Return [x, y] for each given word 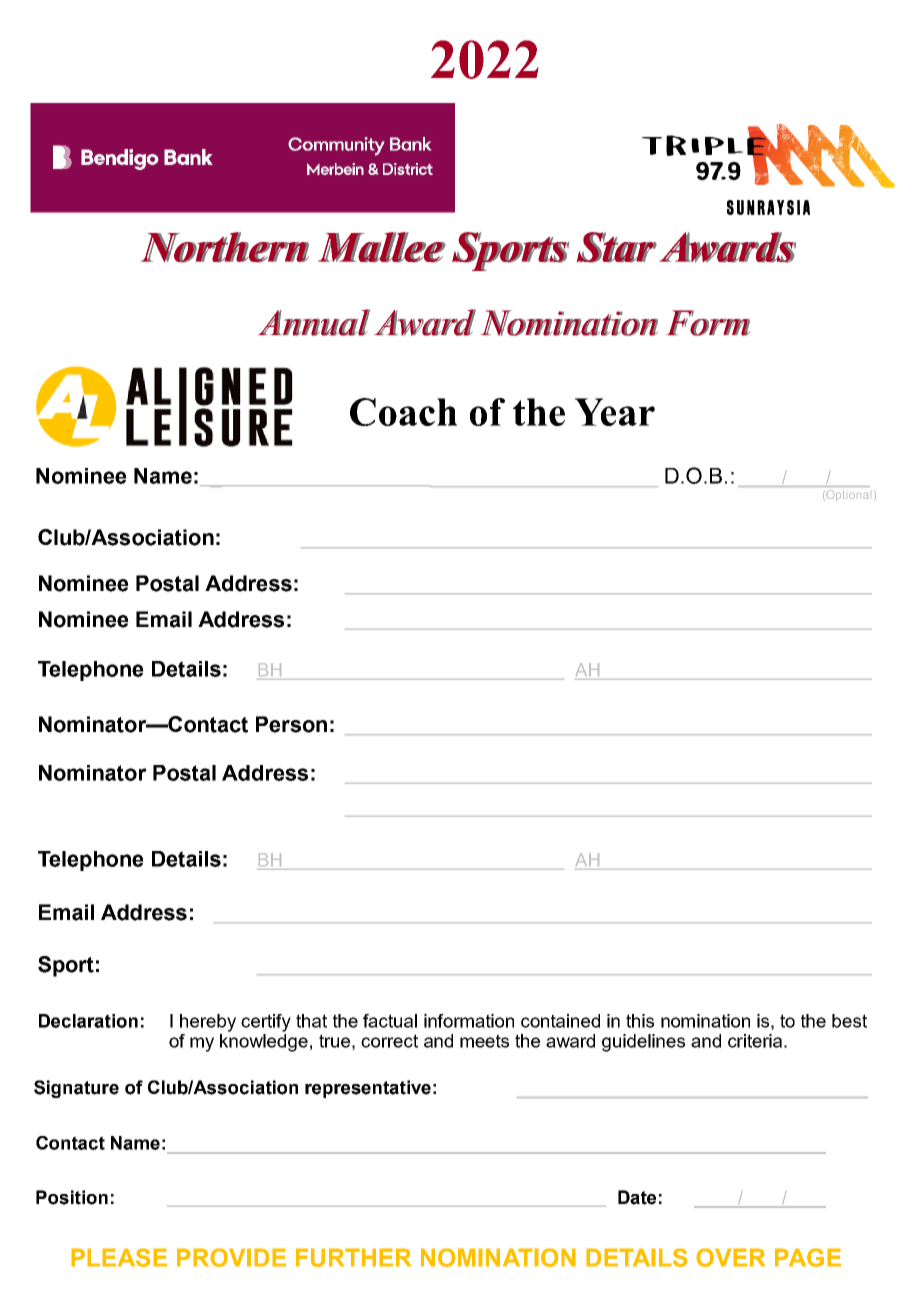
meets [484, 1041]
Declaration [88, 1021]
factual [390, 1021]
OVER [730, 1257]
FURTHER [353, 1257]
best [849, 1021]
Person [291, 724]
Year [615, 412]
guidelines [643, 1043]
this [640, 1021]
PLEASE [119, 1257]
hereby [208, 1023]
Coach [403, 412]
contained [560, 1021]
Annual [314, 322]
